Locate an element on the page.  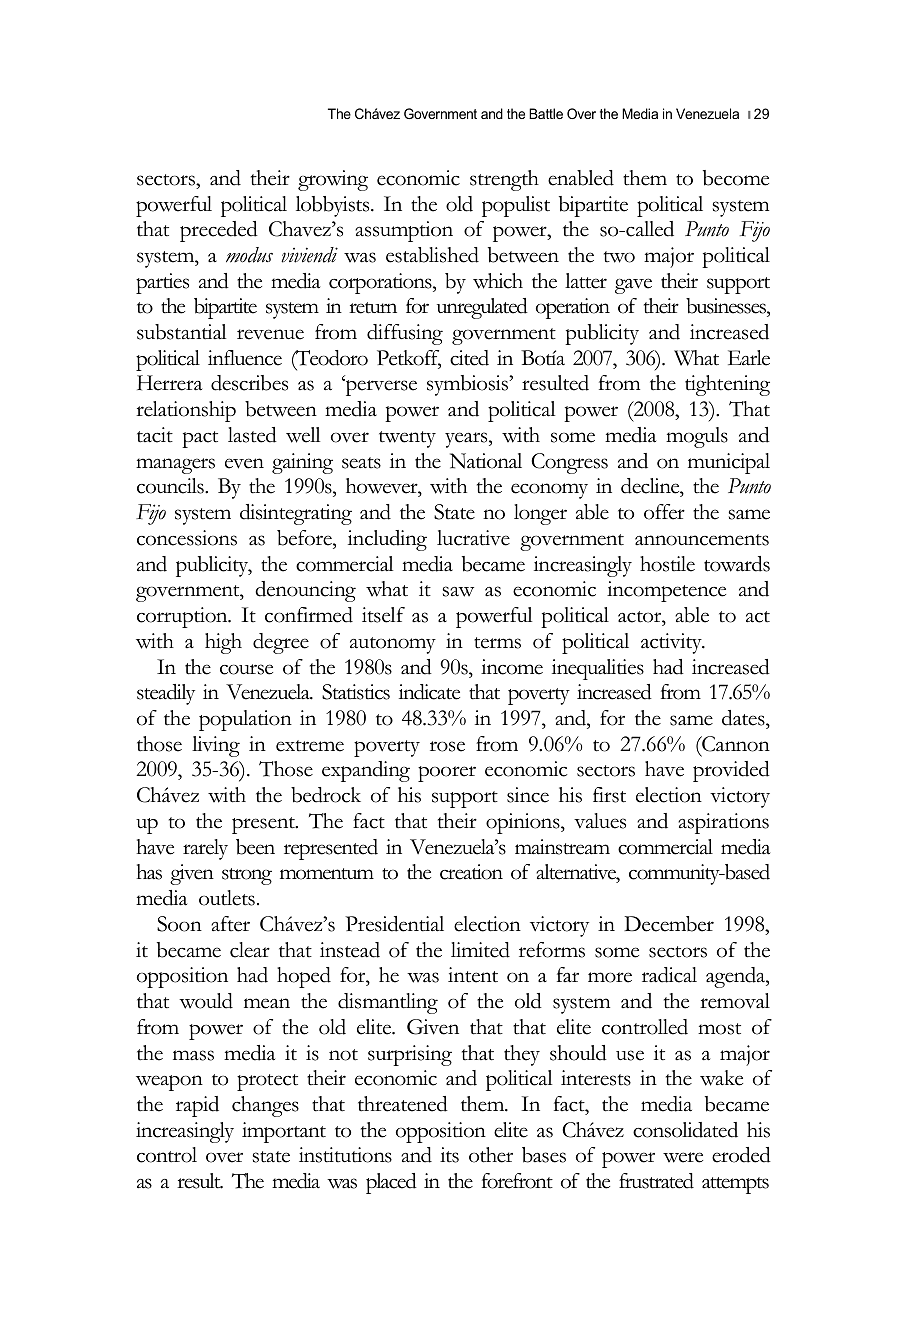
other is located at coordinates (491, 1155).
